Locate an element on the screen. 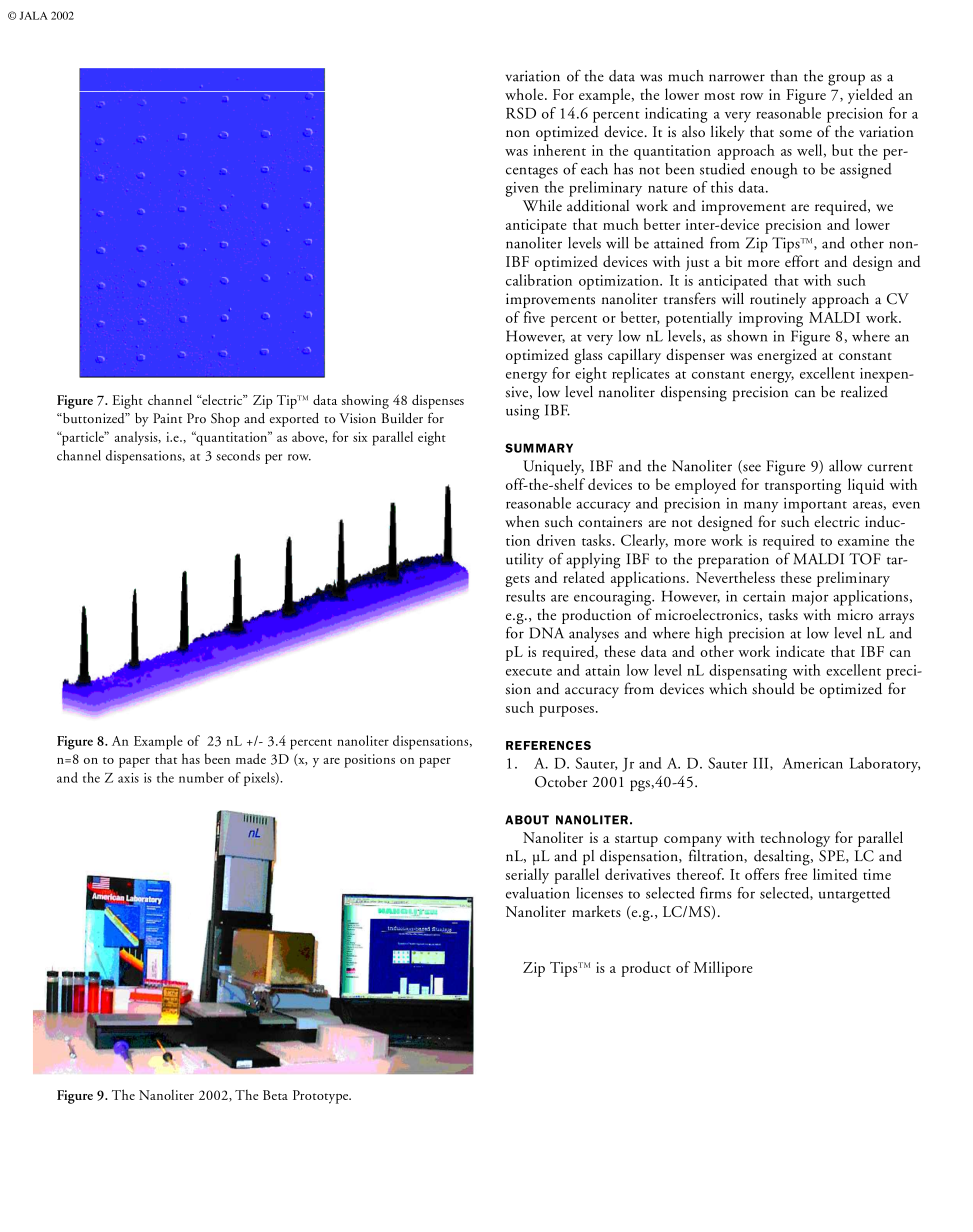  execute is located at coordinates (529, 672).
